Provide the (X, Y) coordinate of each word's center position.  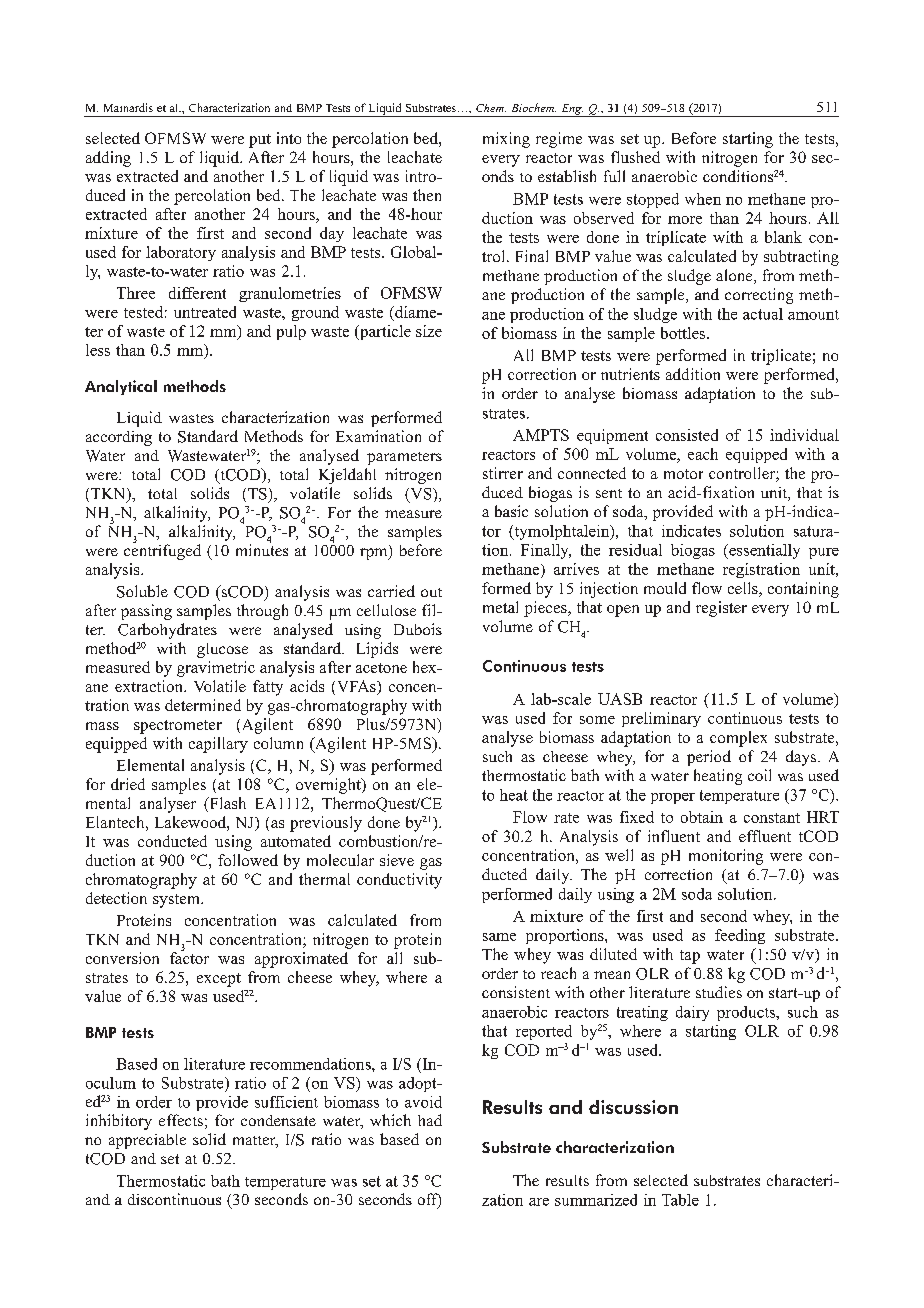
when (703, 199)
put (260, 141)
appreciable (147, 1141)
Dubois (418, 629)
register (721, 609)
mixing (506, 140)
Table (680, 1200)
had (430, 1120)
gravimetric (216, 669)
